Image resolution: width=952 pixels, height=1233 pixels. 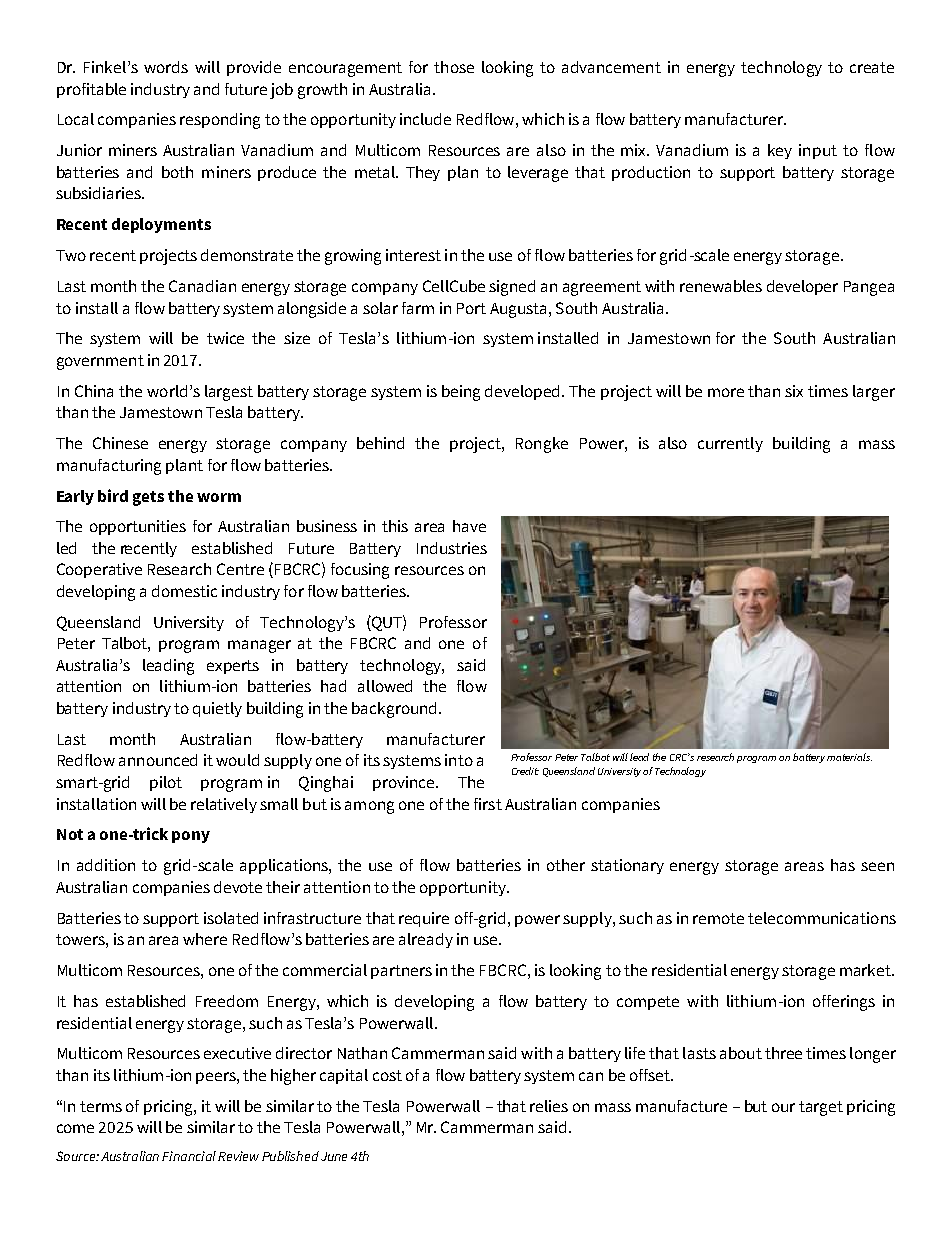 I want to click on relies, so click(x=549, y=1106).
